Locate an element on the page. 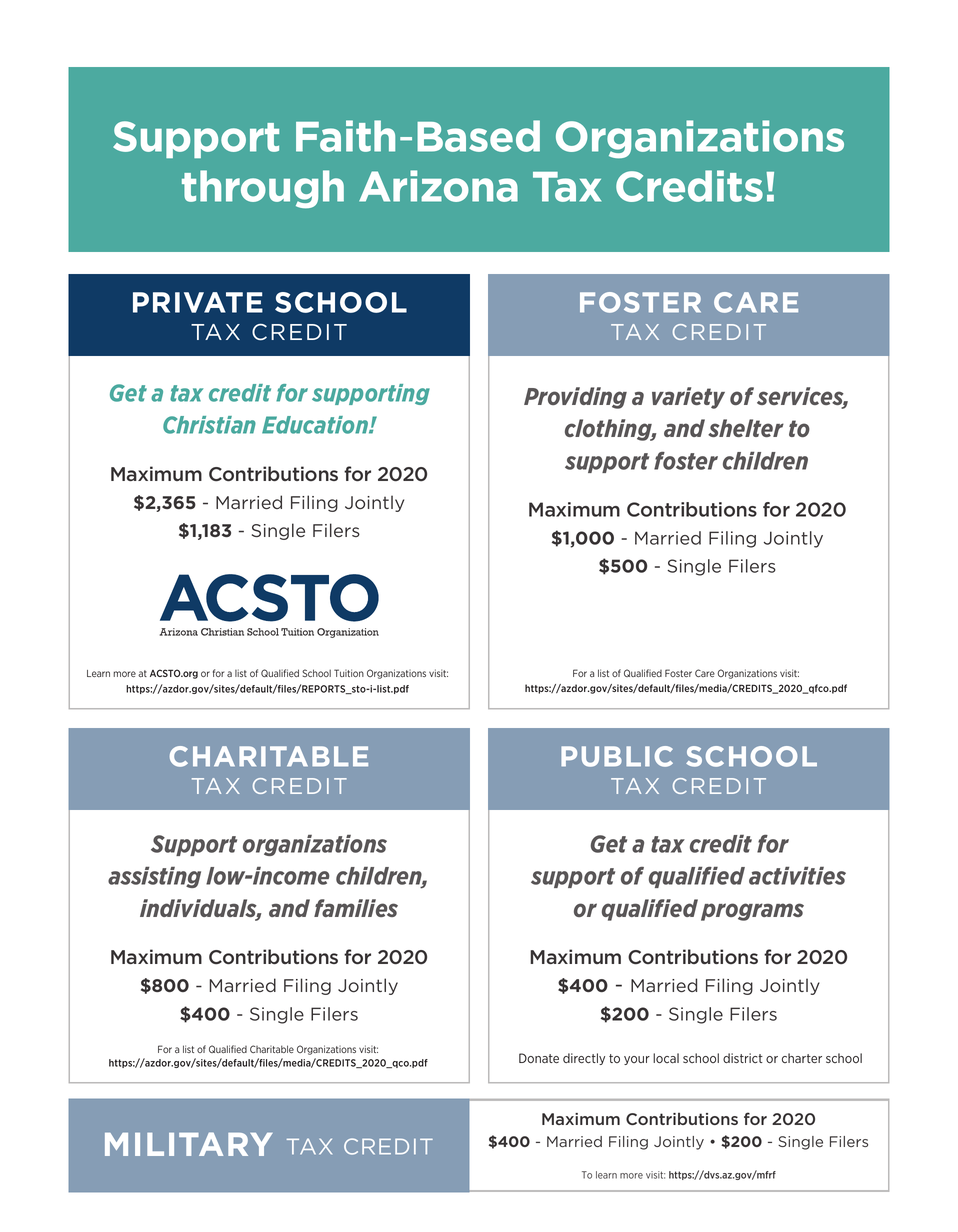 This image has width=958, height=1232. variety is located at coordinates (688, 398).
